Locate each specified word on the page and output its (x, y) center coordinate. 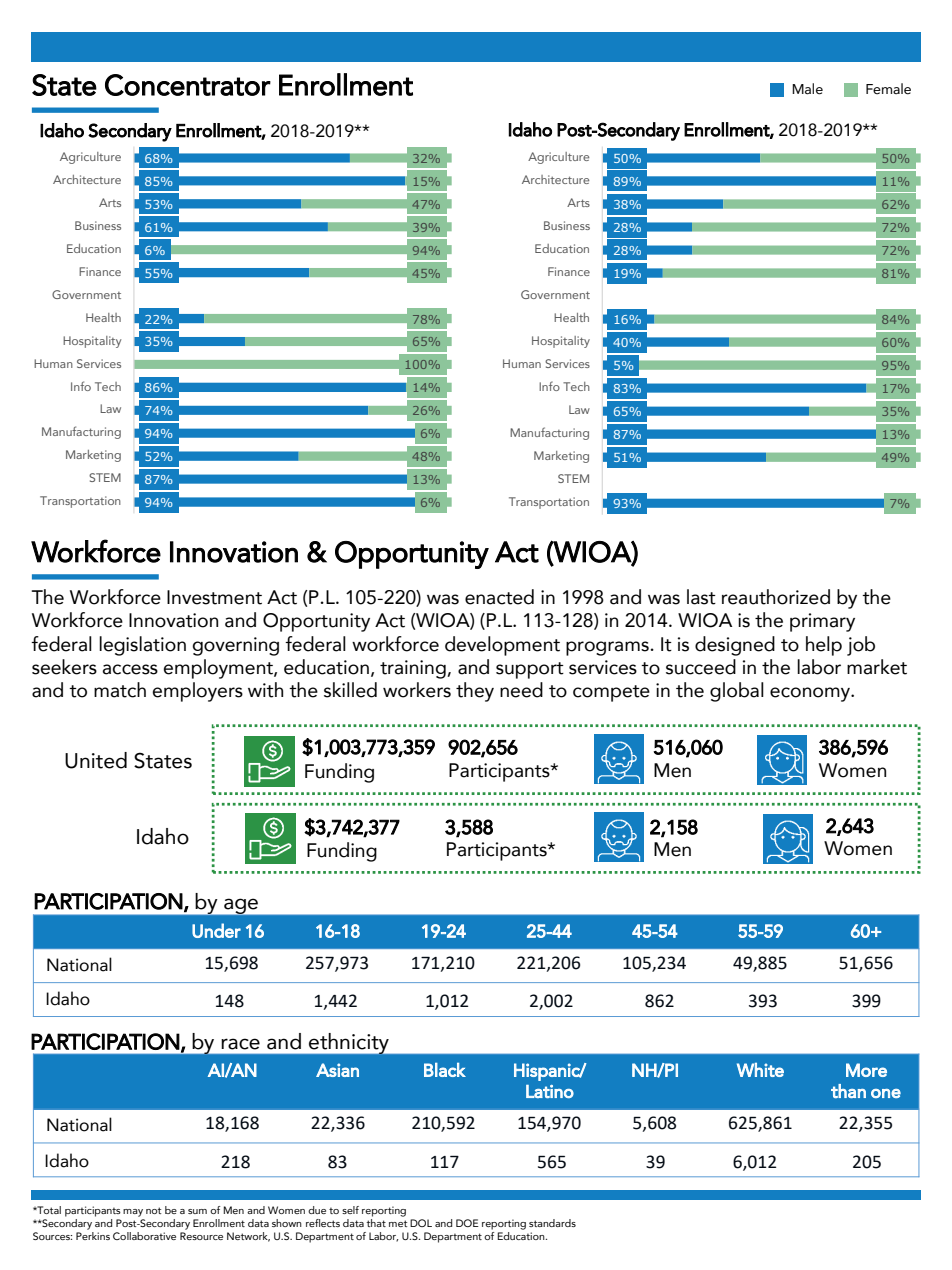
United (96, 760)
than (848, 1091)
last (701, 597)
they (475, 692)
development (502, 646)
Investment (214, 597)
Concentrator (188, 85)
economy (811, 694)
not (153, 1210)
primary (822, 622)
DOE (467, 1223)
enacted (499, 597)
